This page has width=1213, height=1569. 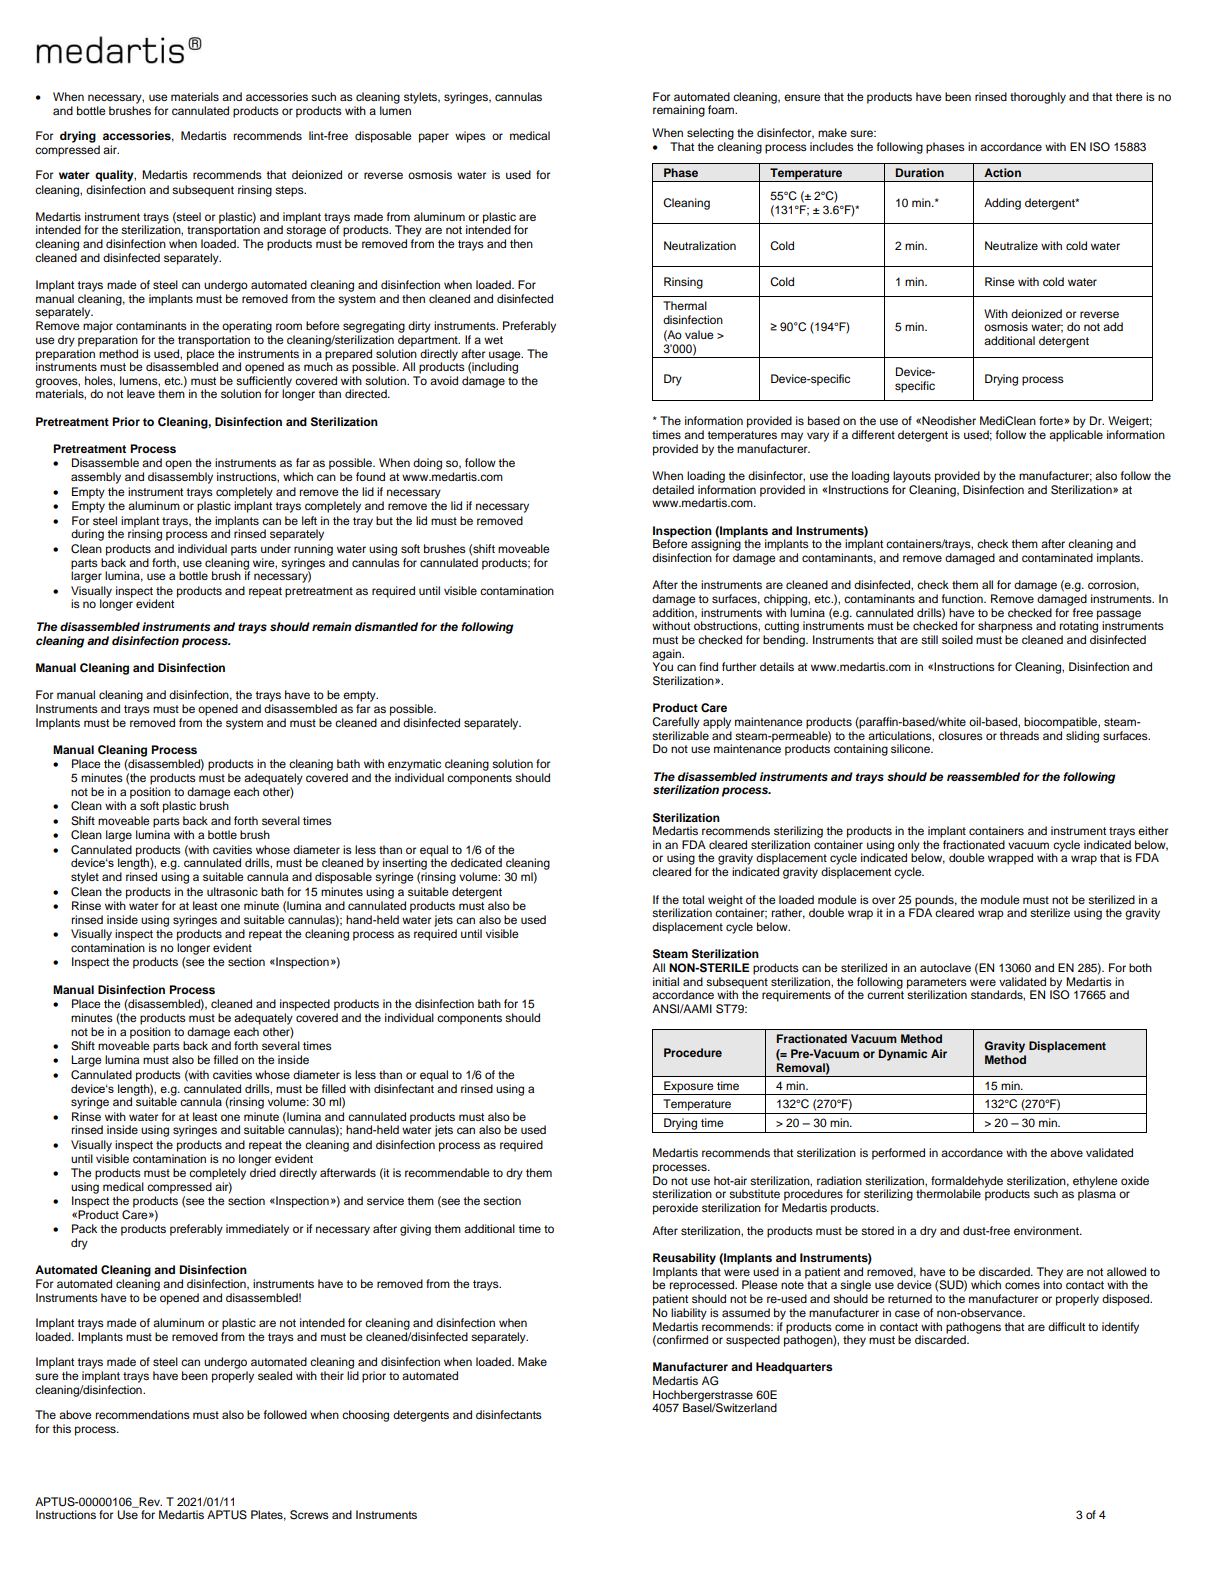 I want to click on formaldehyde, so click(x=967, y=1183).
